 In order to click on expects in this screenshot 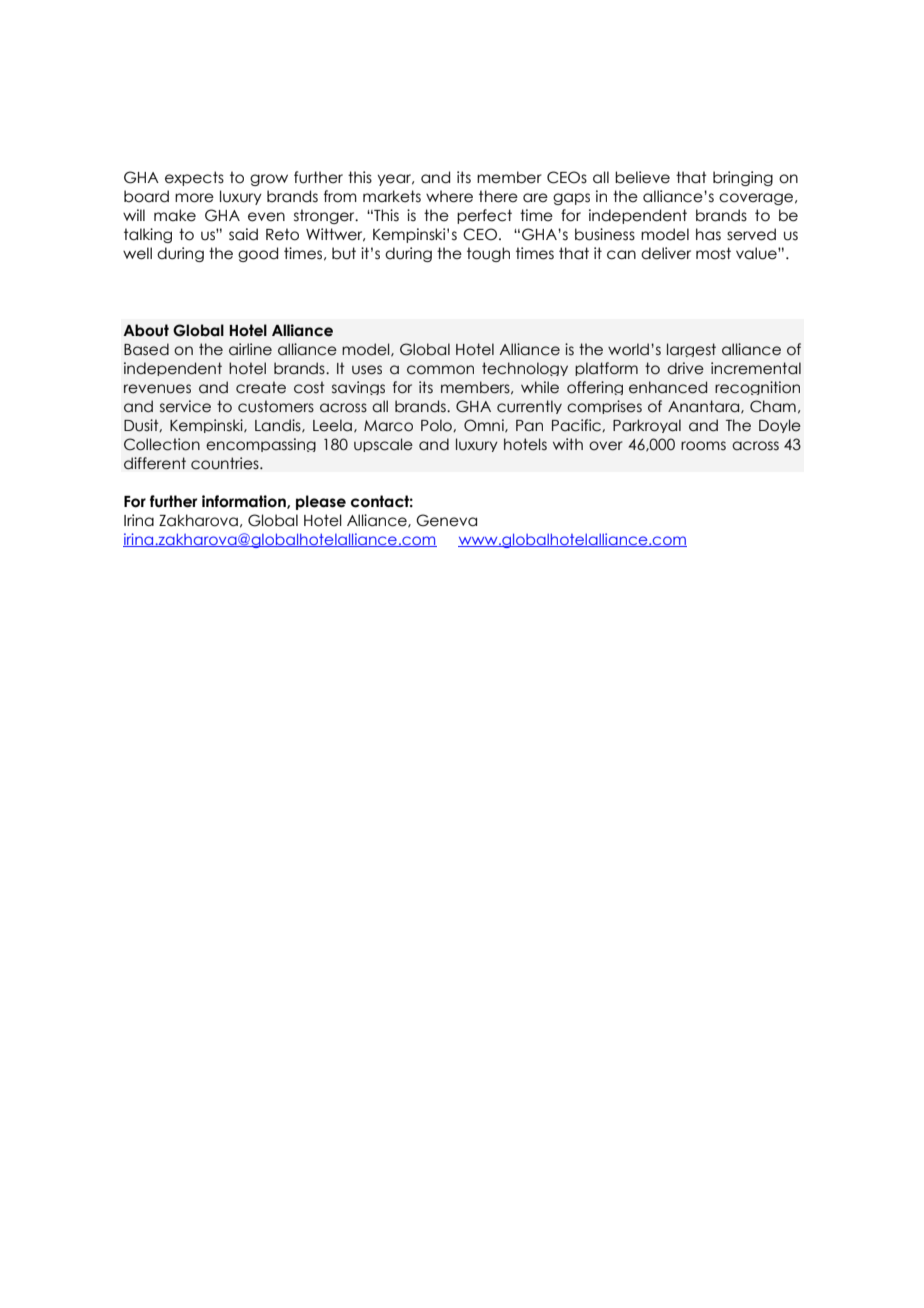, I will do `click(194, 178)`.
